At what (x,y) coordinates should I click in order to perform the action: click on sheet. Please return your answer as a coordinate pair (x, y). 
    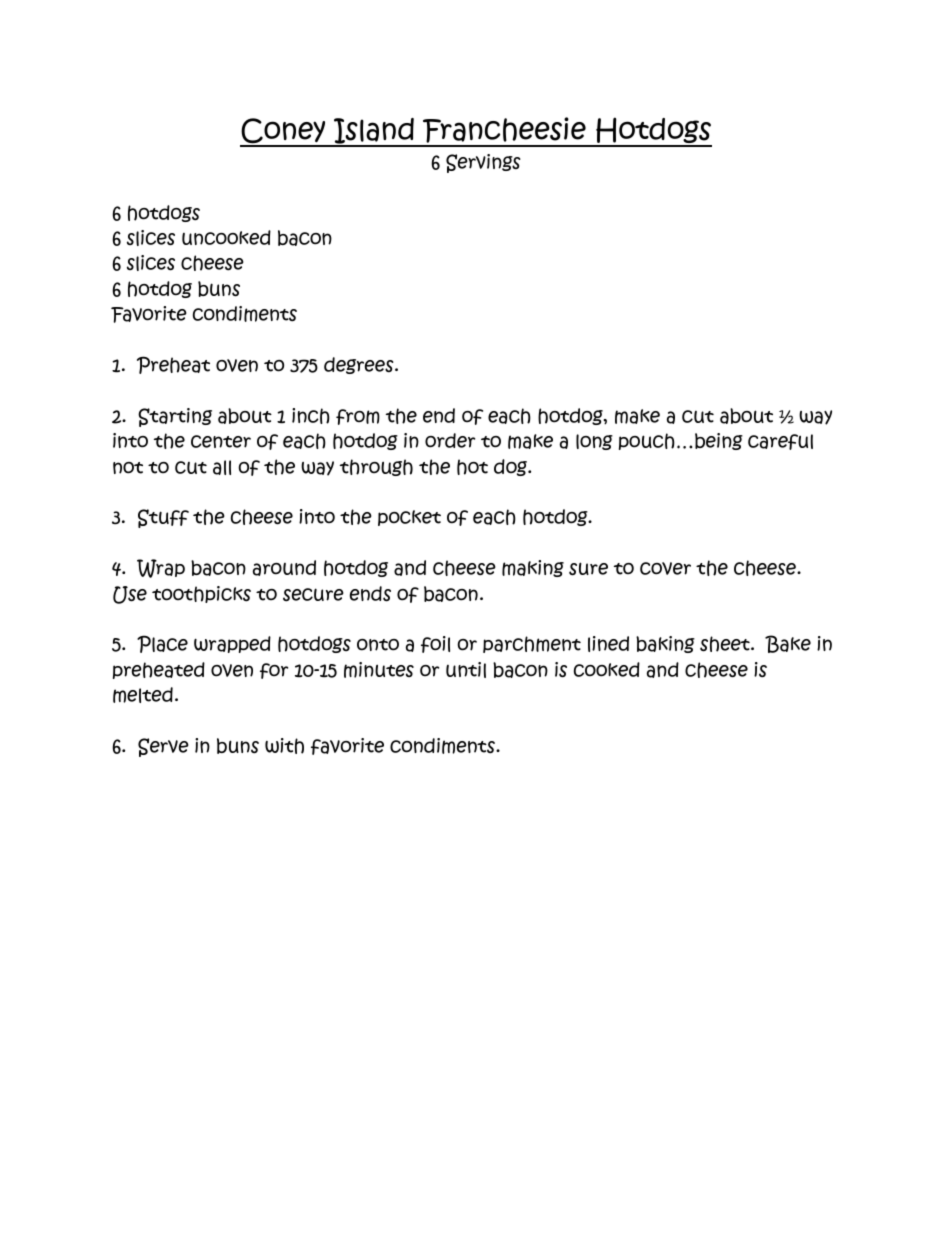
    Looking at the image, I should click on (726, 644).
